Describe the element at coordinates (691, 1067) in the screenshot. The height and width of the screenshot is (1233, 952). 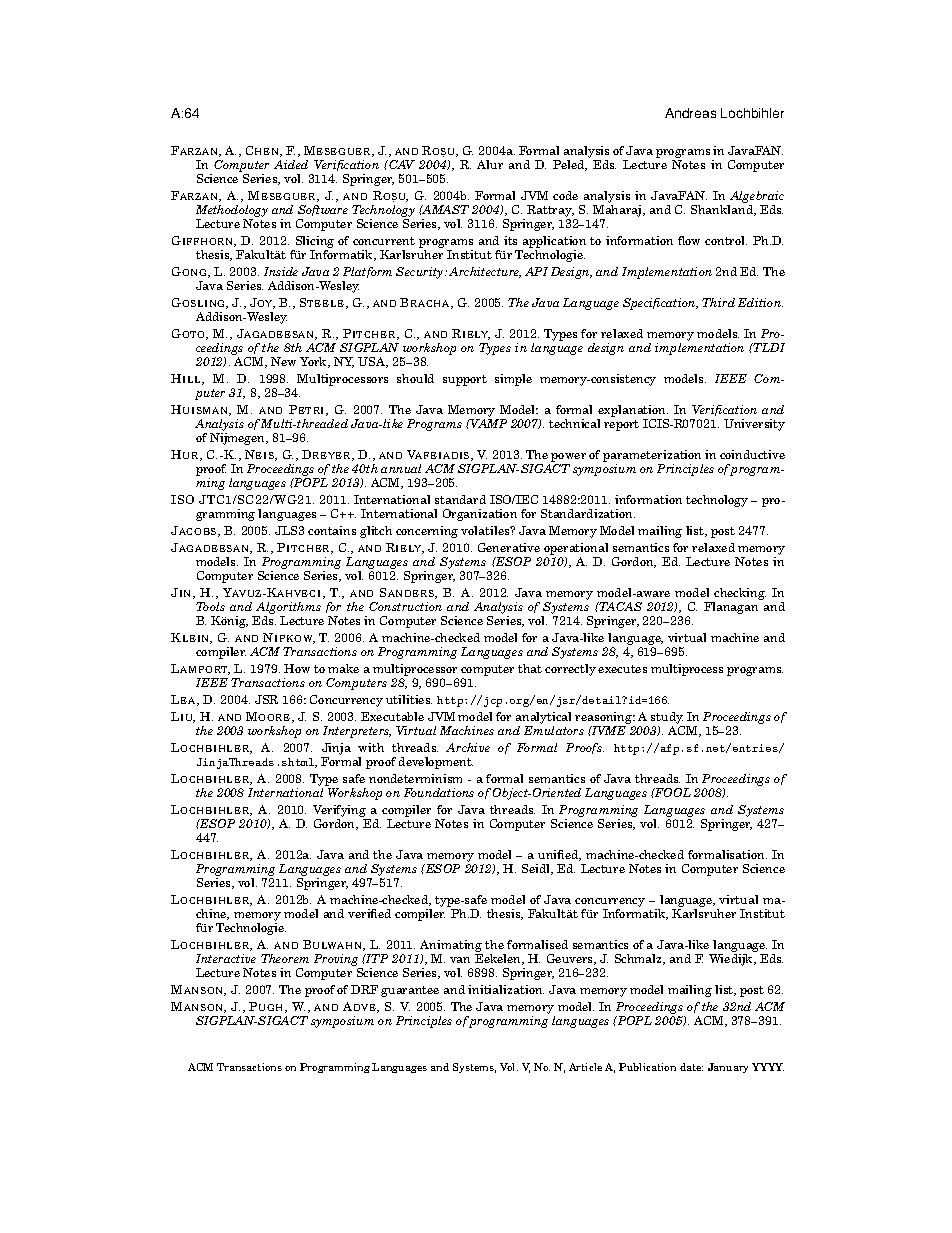
I see `date` at that location.
